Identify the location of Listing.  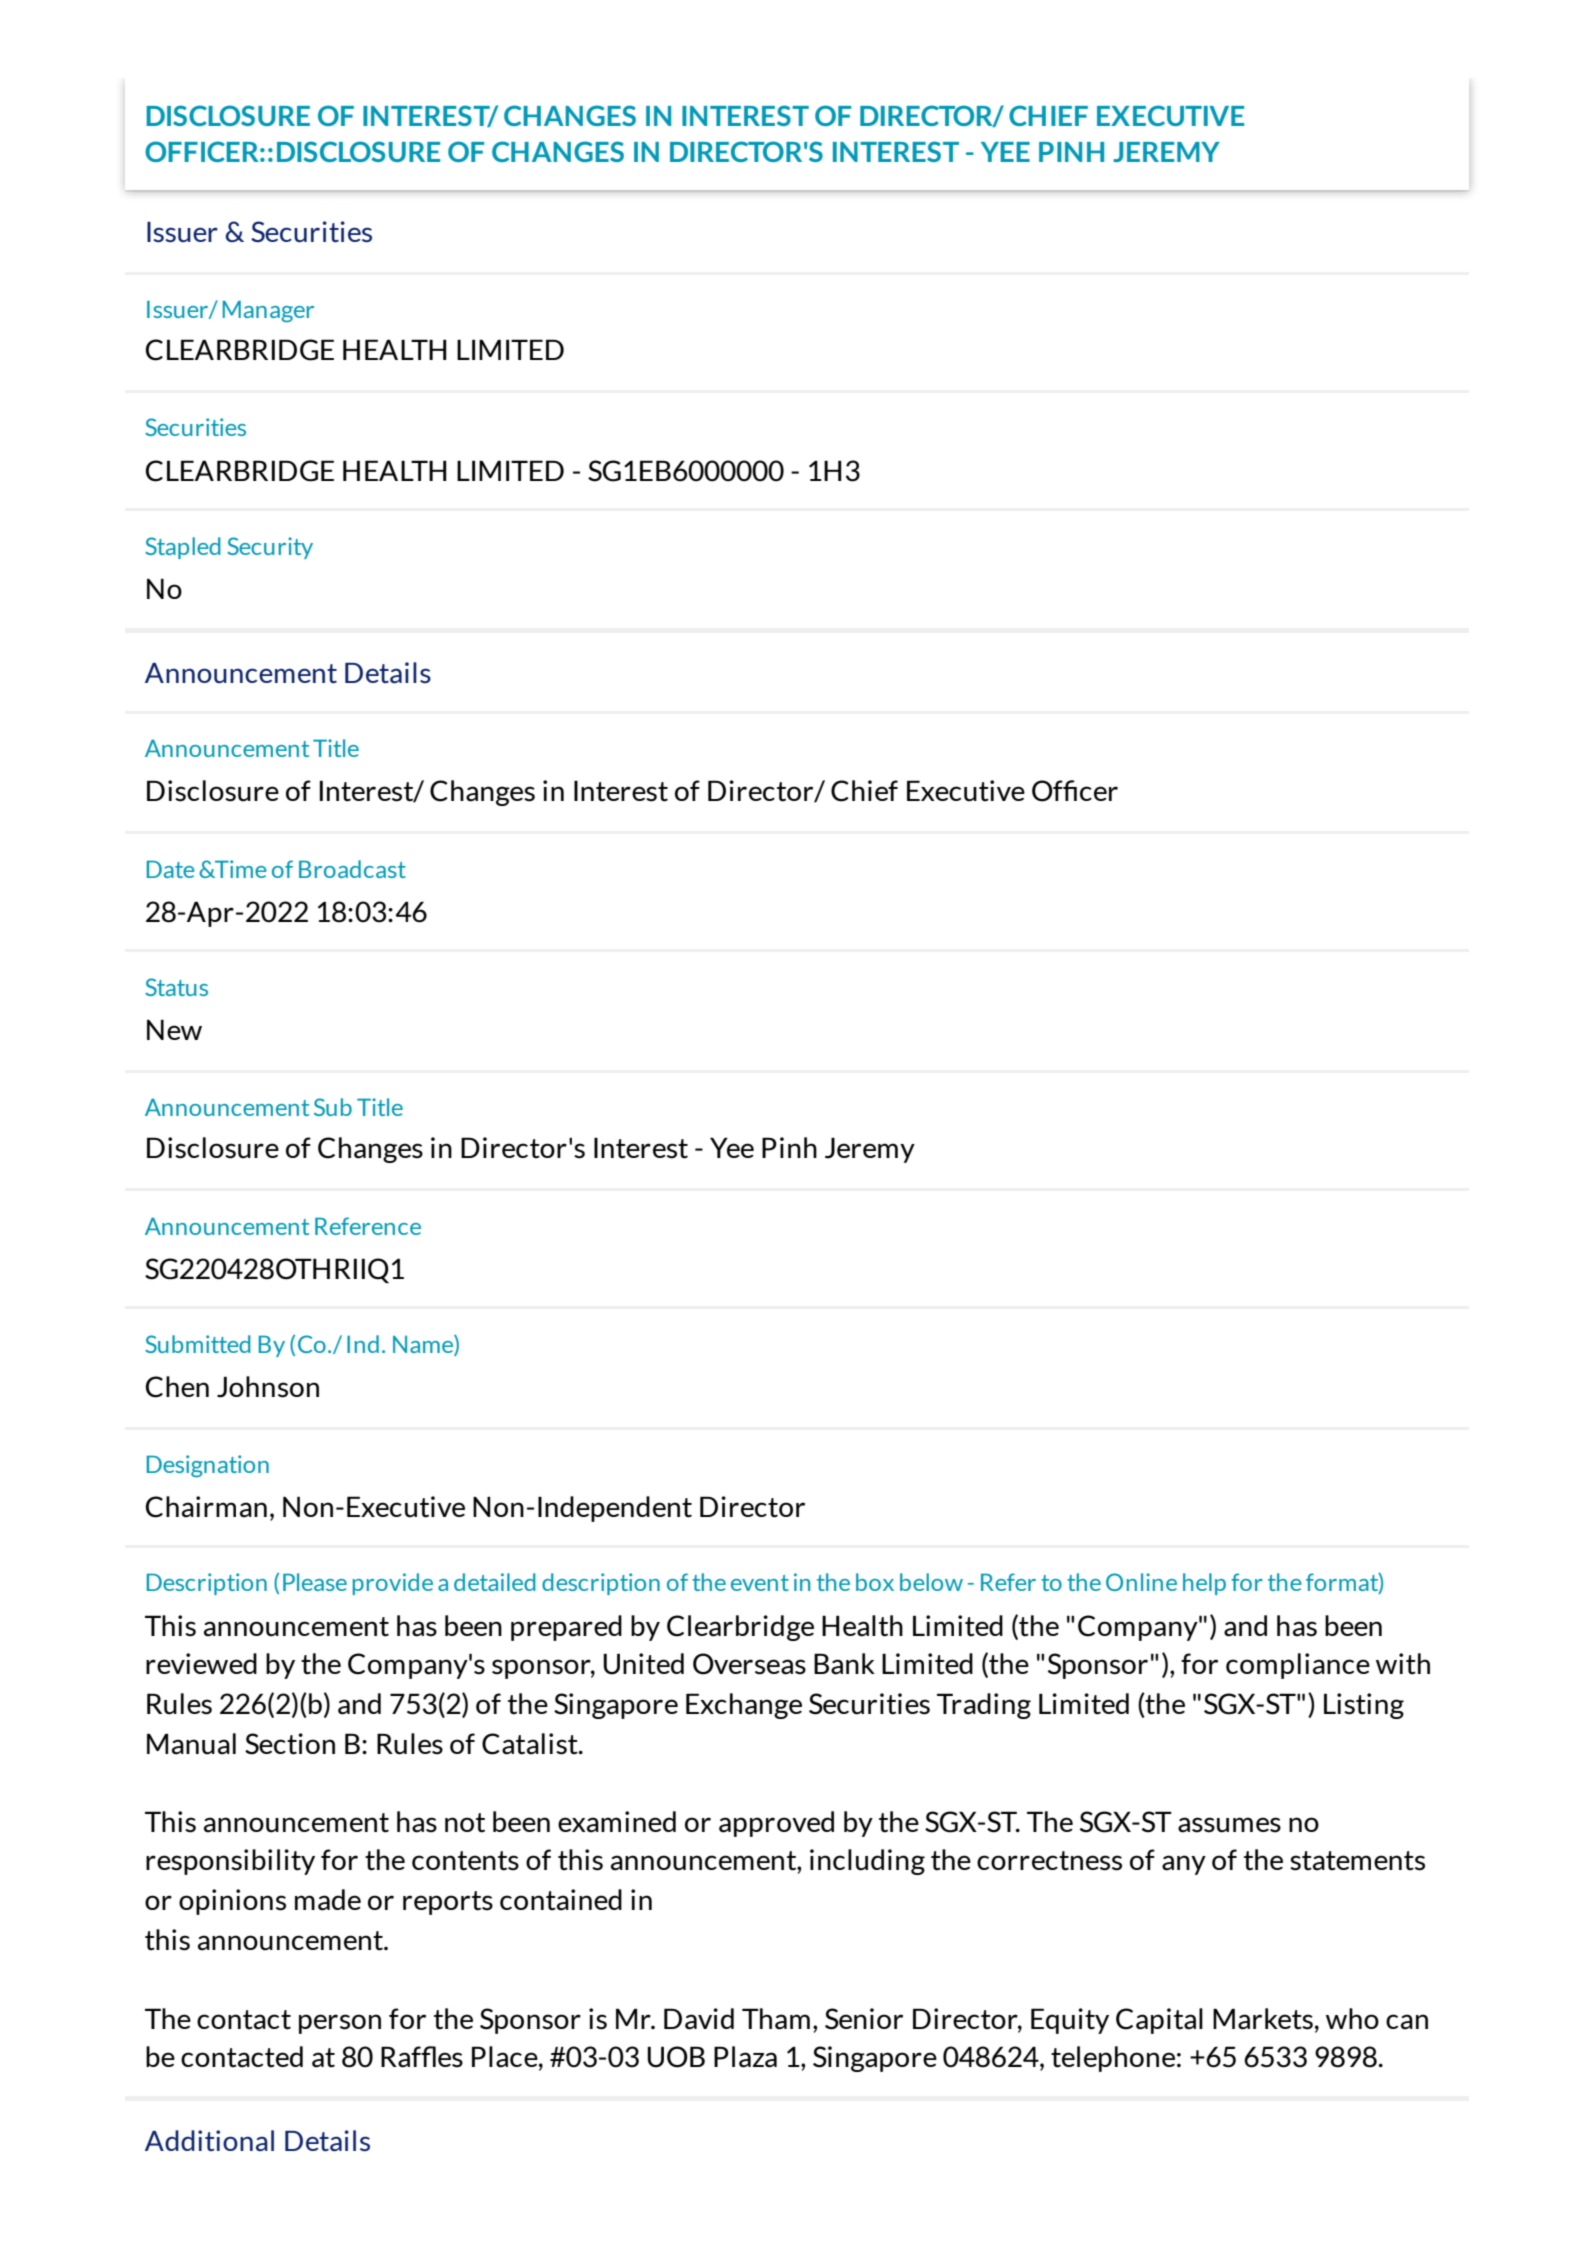
(1364, 1706).
